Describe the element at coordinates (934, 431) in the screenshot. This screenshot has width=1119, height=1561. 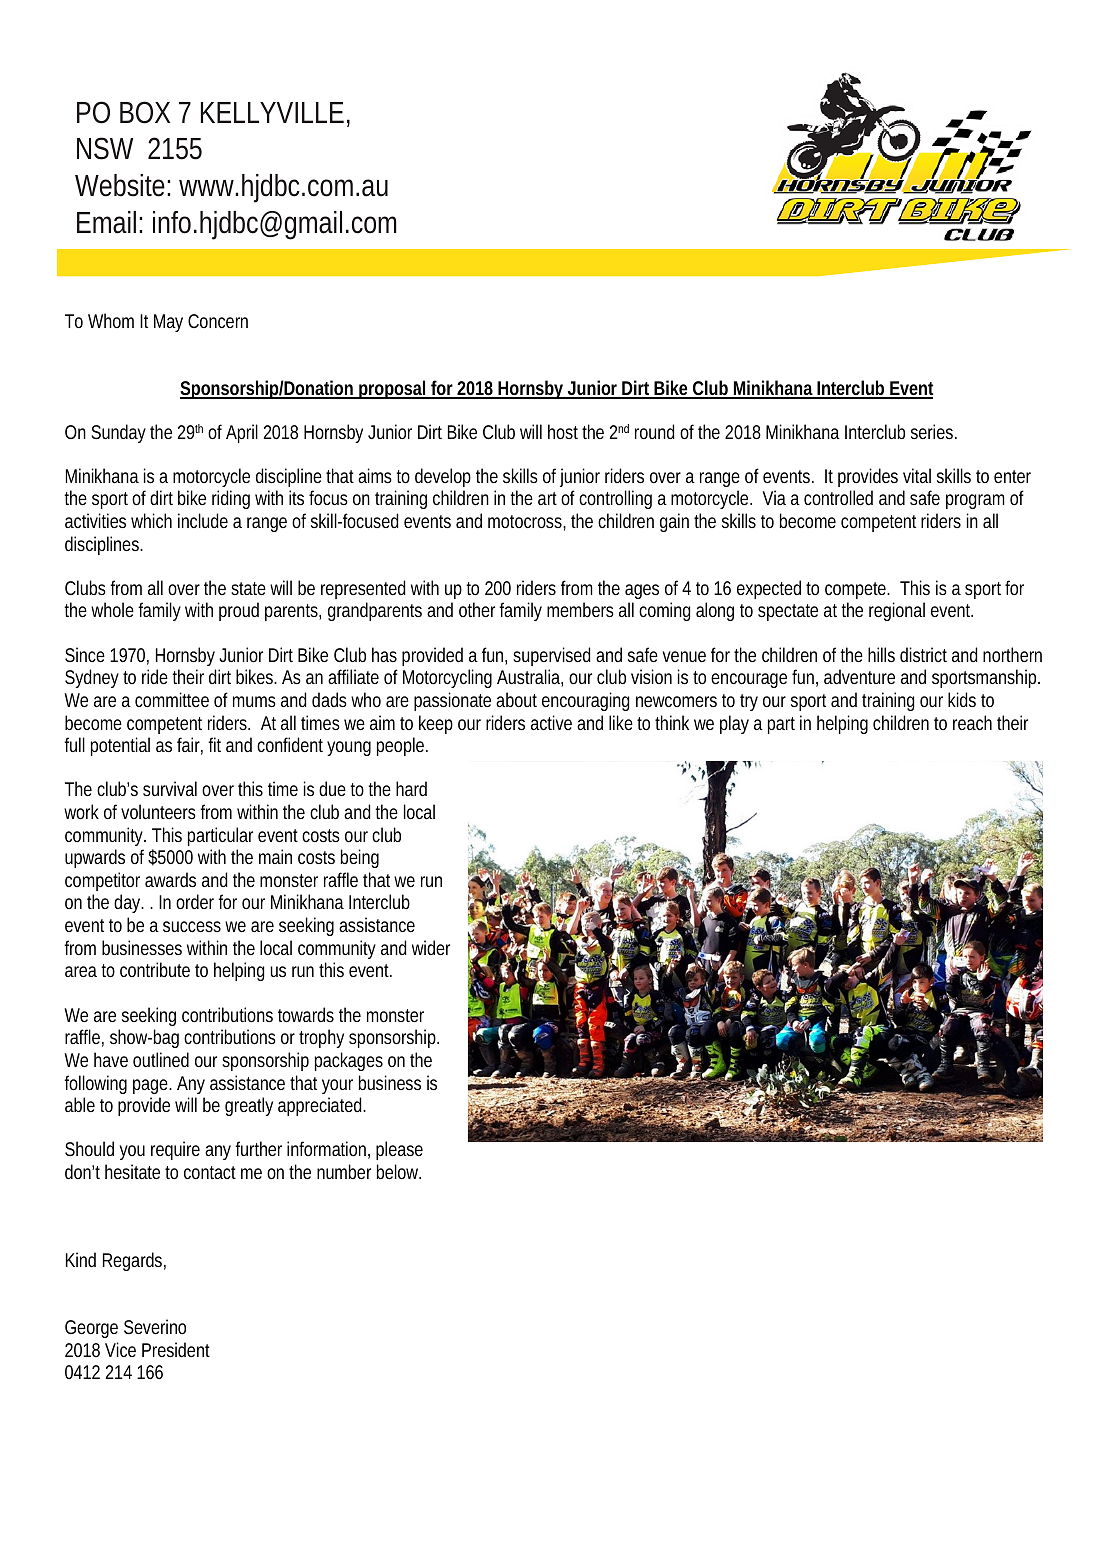
I see `series` at that location.
